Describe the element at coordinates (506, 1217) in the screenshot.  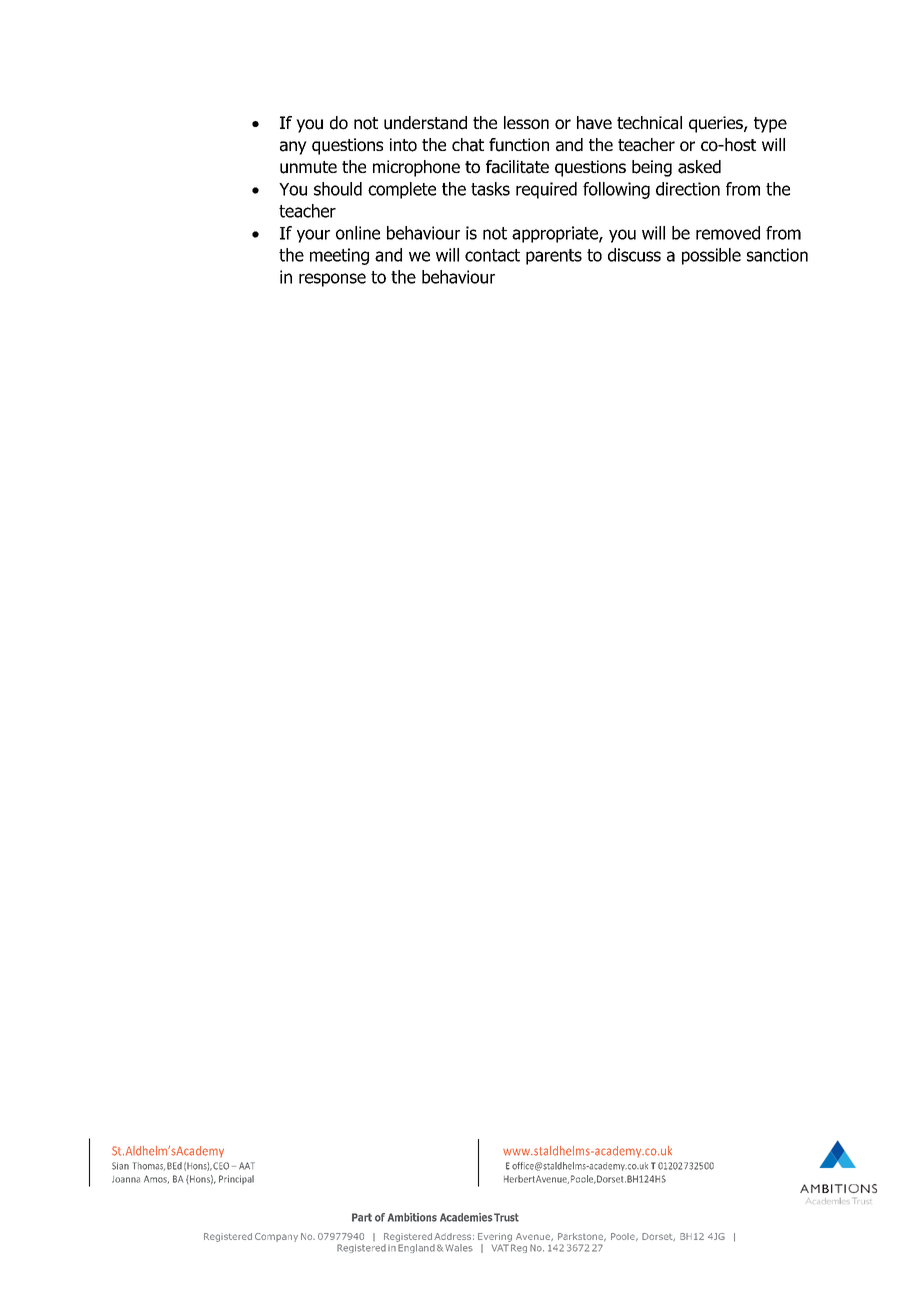
I see `Trust` at that location.
